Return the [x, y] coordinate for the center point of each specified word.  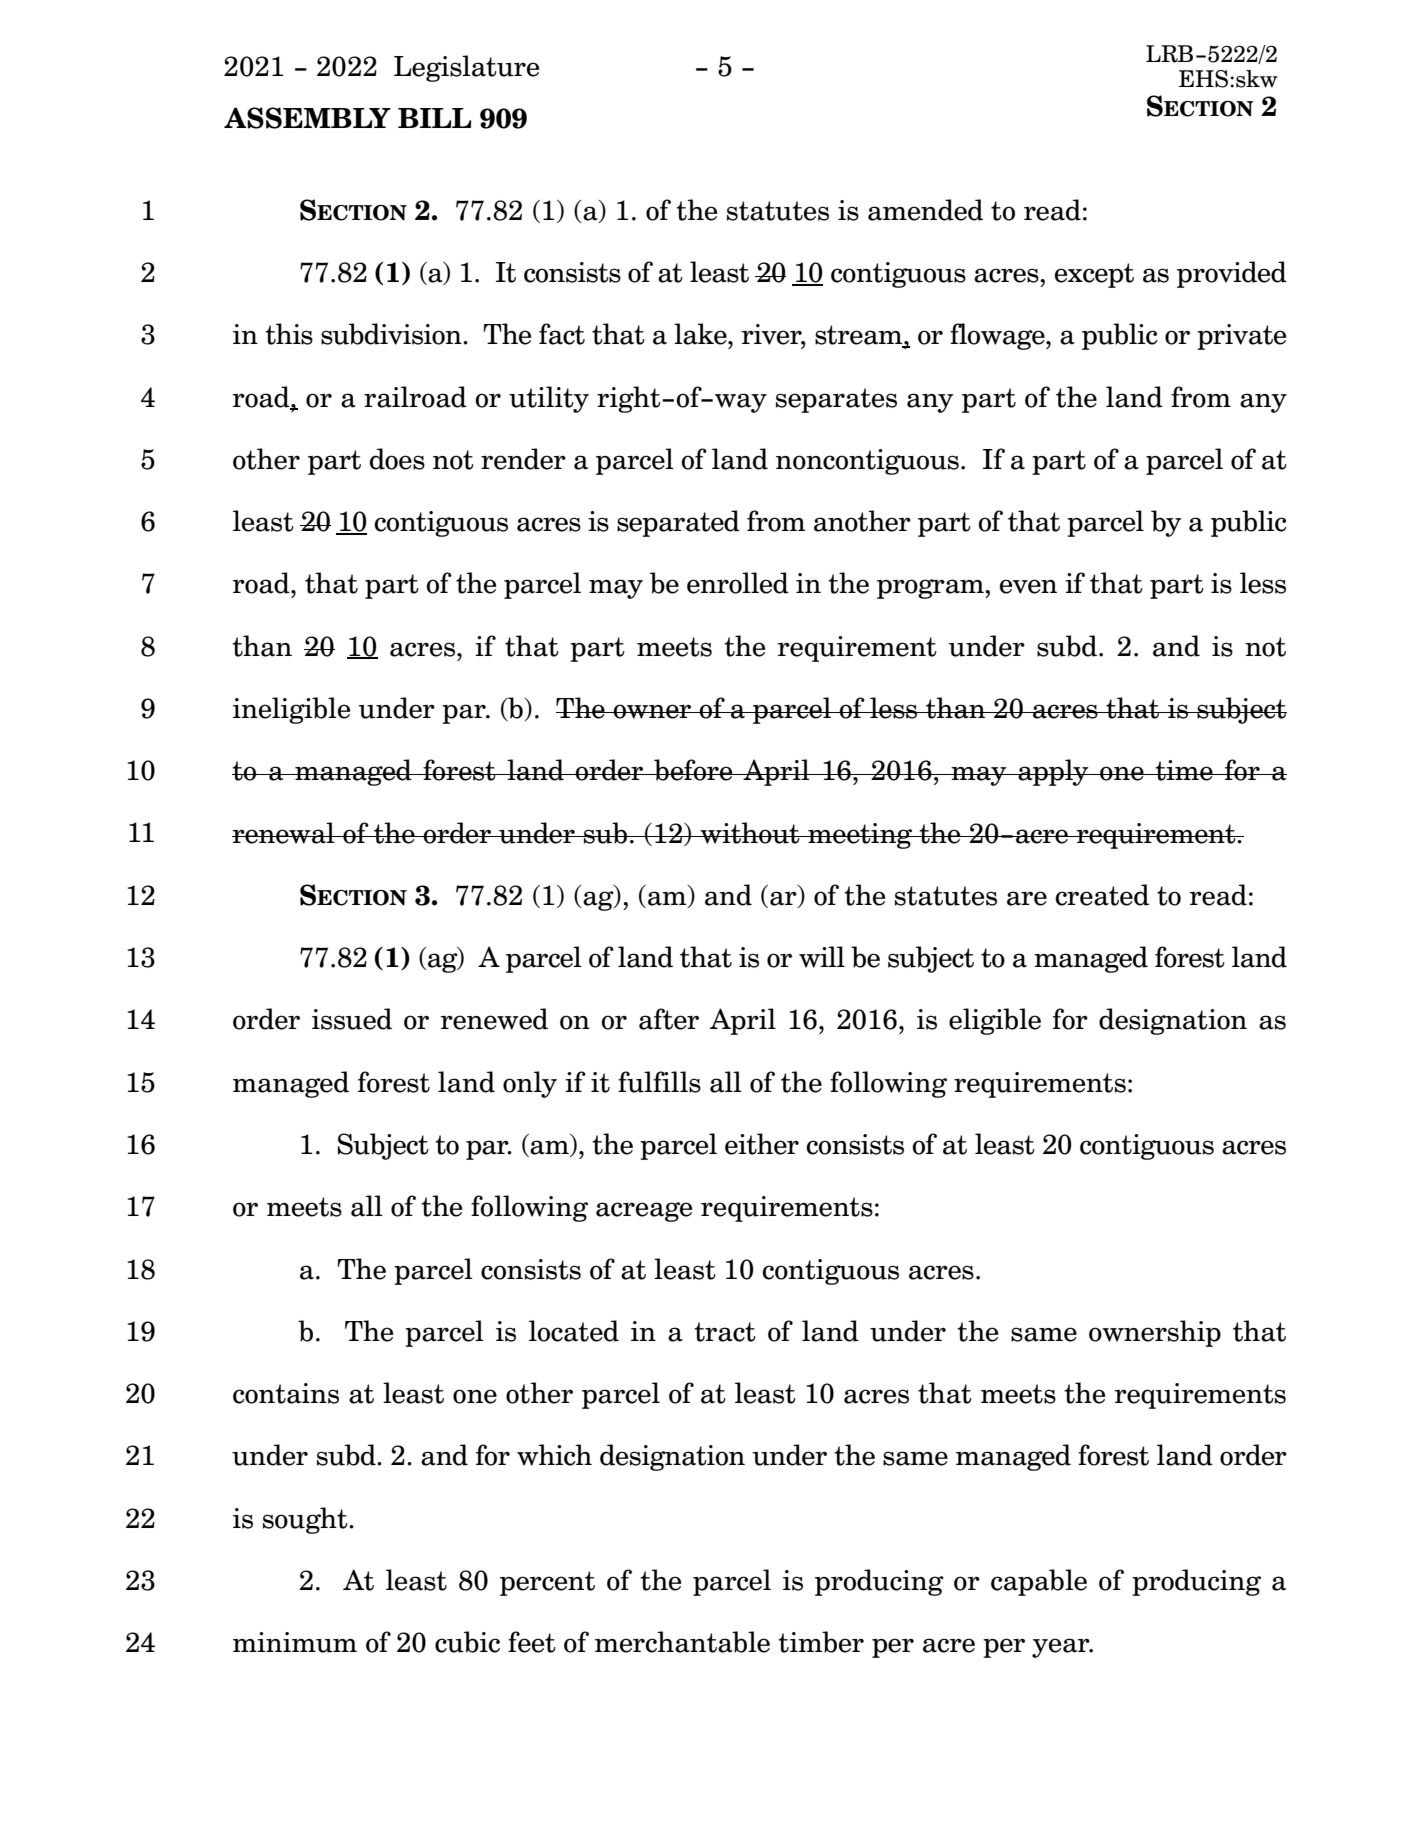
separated [678, 523]
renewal [284, 833]
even [1028, 586]
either [762, 1144]
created [1102, 895]
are [1027, 898]
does [397, 459]
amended [925, 210]
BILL [434, 118]
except [1094, 275]
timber [821, 1642]
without [750, 833]
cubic [467, 1642]
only [530, 1084]
